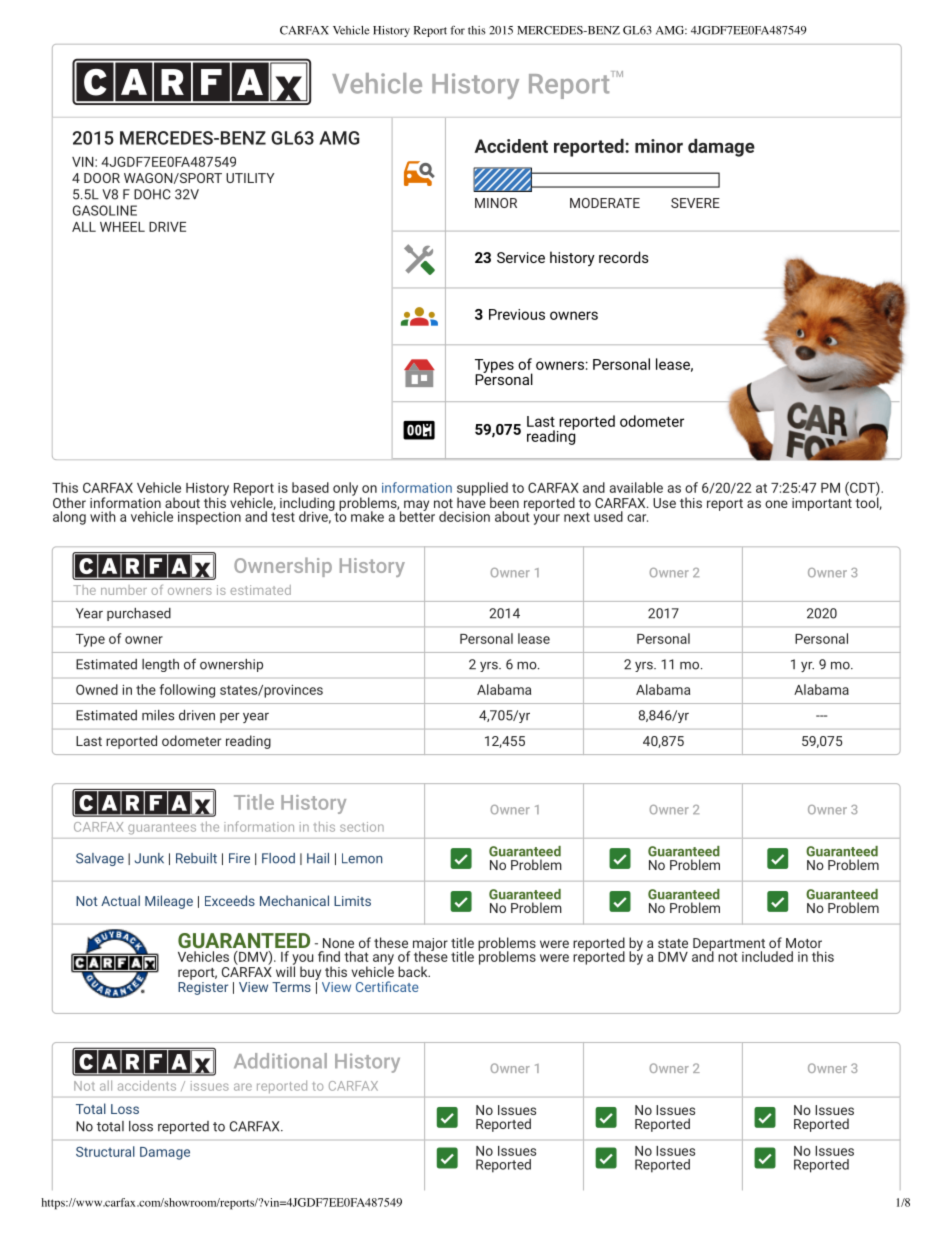 Image resolution: width=952 pixels, height=1233 pixels. Describe the element at coordinates (152, 194) in the page. I see `DOHC` at that location.
